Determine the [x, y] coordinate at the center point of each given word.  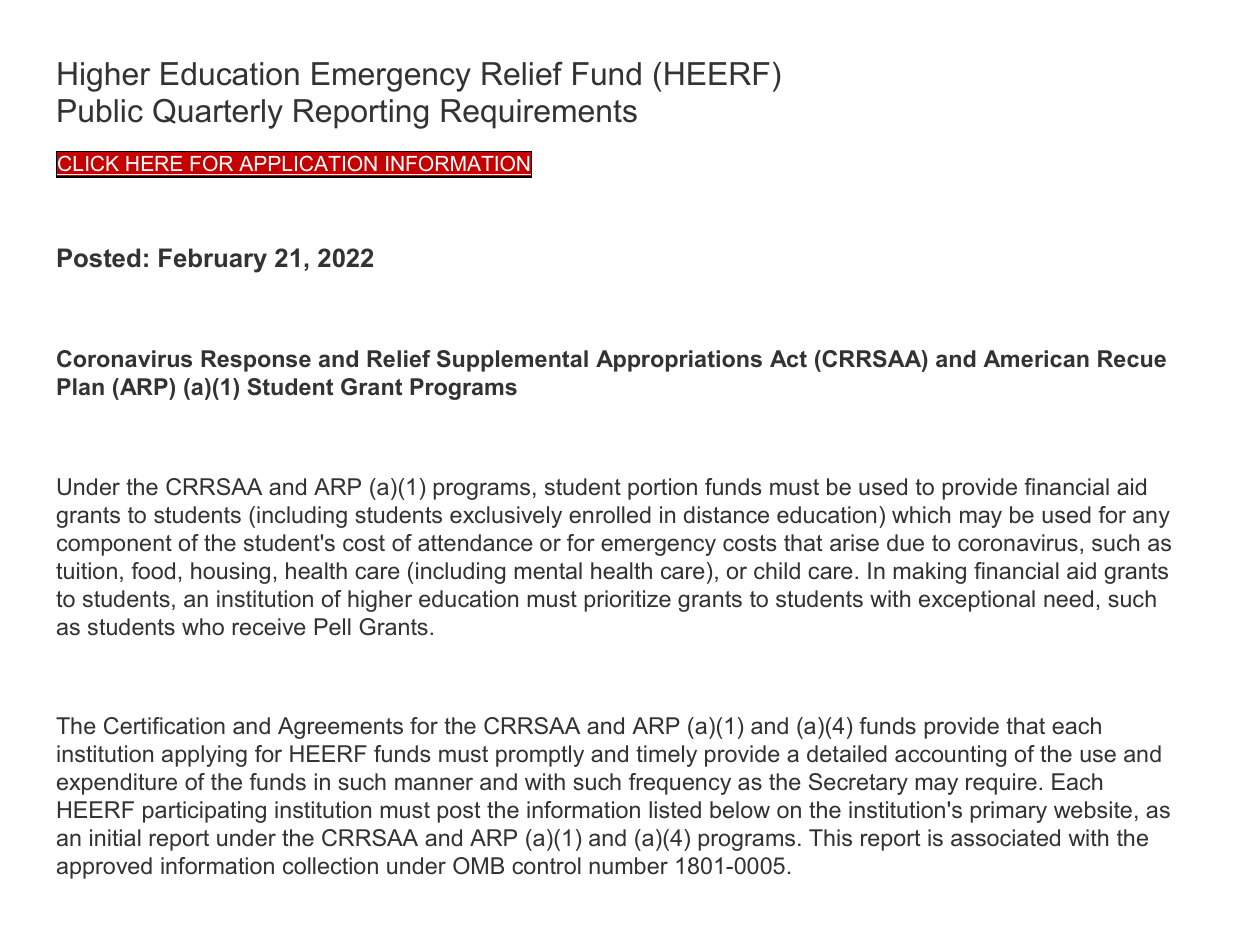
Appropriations [679, 361]
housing [230, 573]
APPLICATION [308, 163]
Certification [164, 726]
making [930, 573]
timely [666, 756]
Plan [80, 387]
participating [204, 812]
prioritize [628, 601]
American [1036, 359]
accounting [950, 756]
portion [662, 489]
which [921, 515]
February [213, 260]
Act [788, 359]
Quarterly [218, 114]
